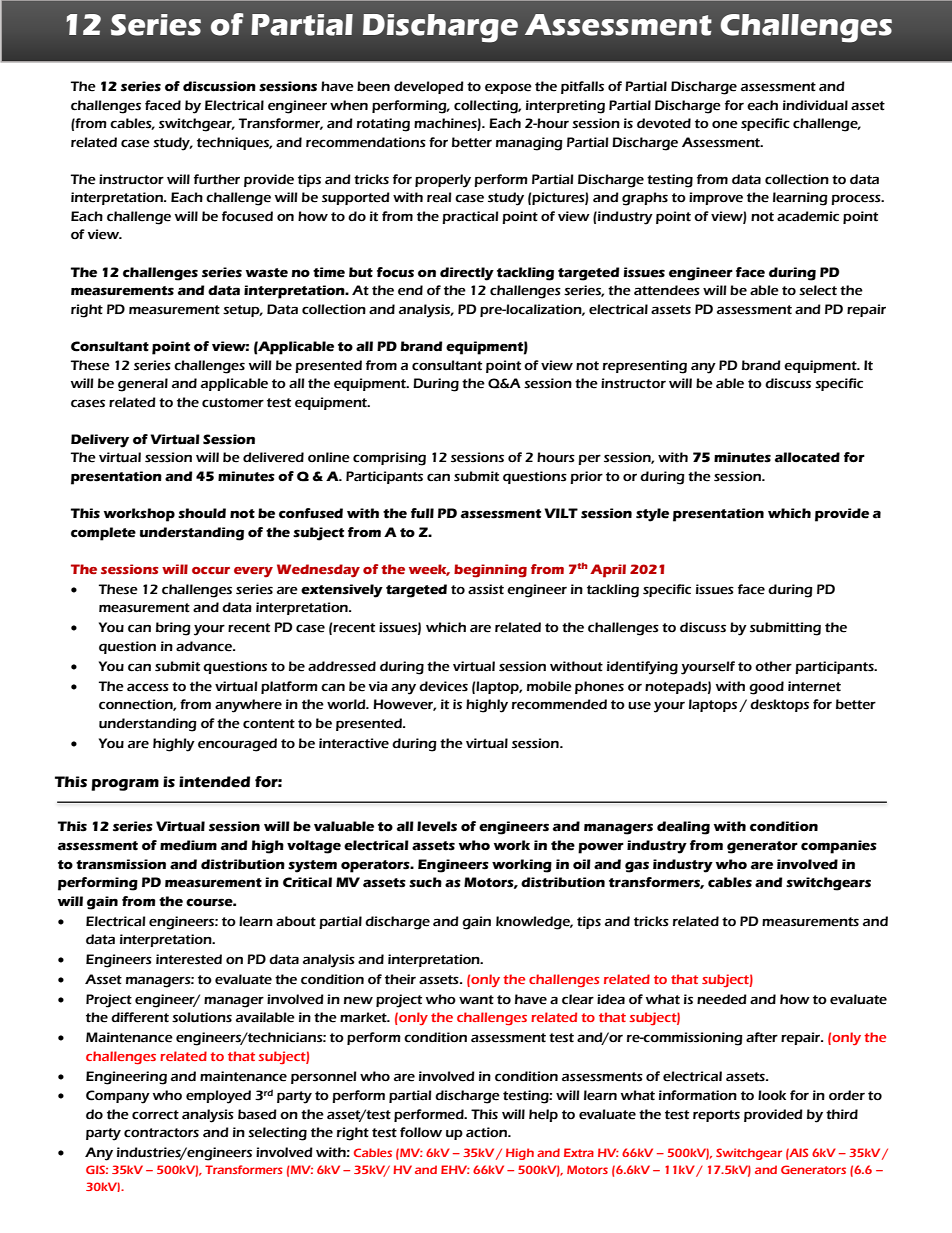  I want to click on allocated, so click(807, 457).
